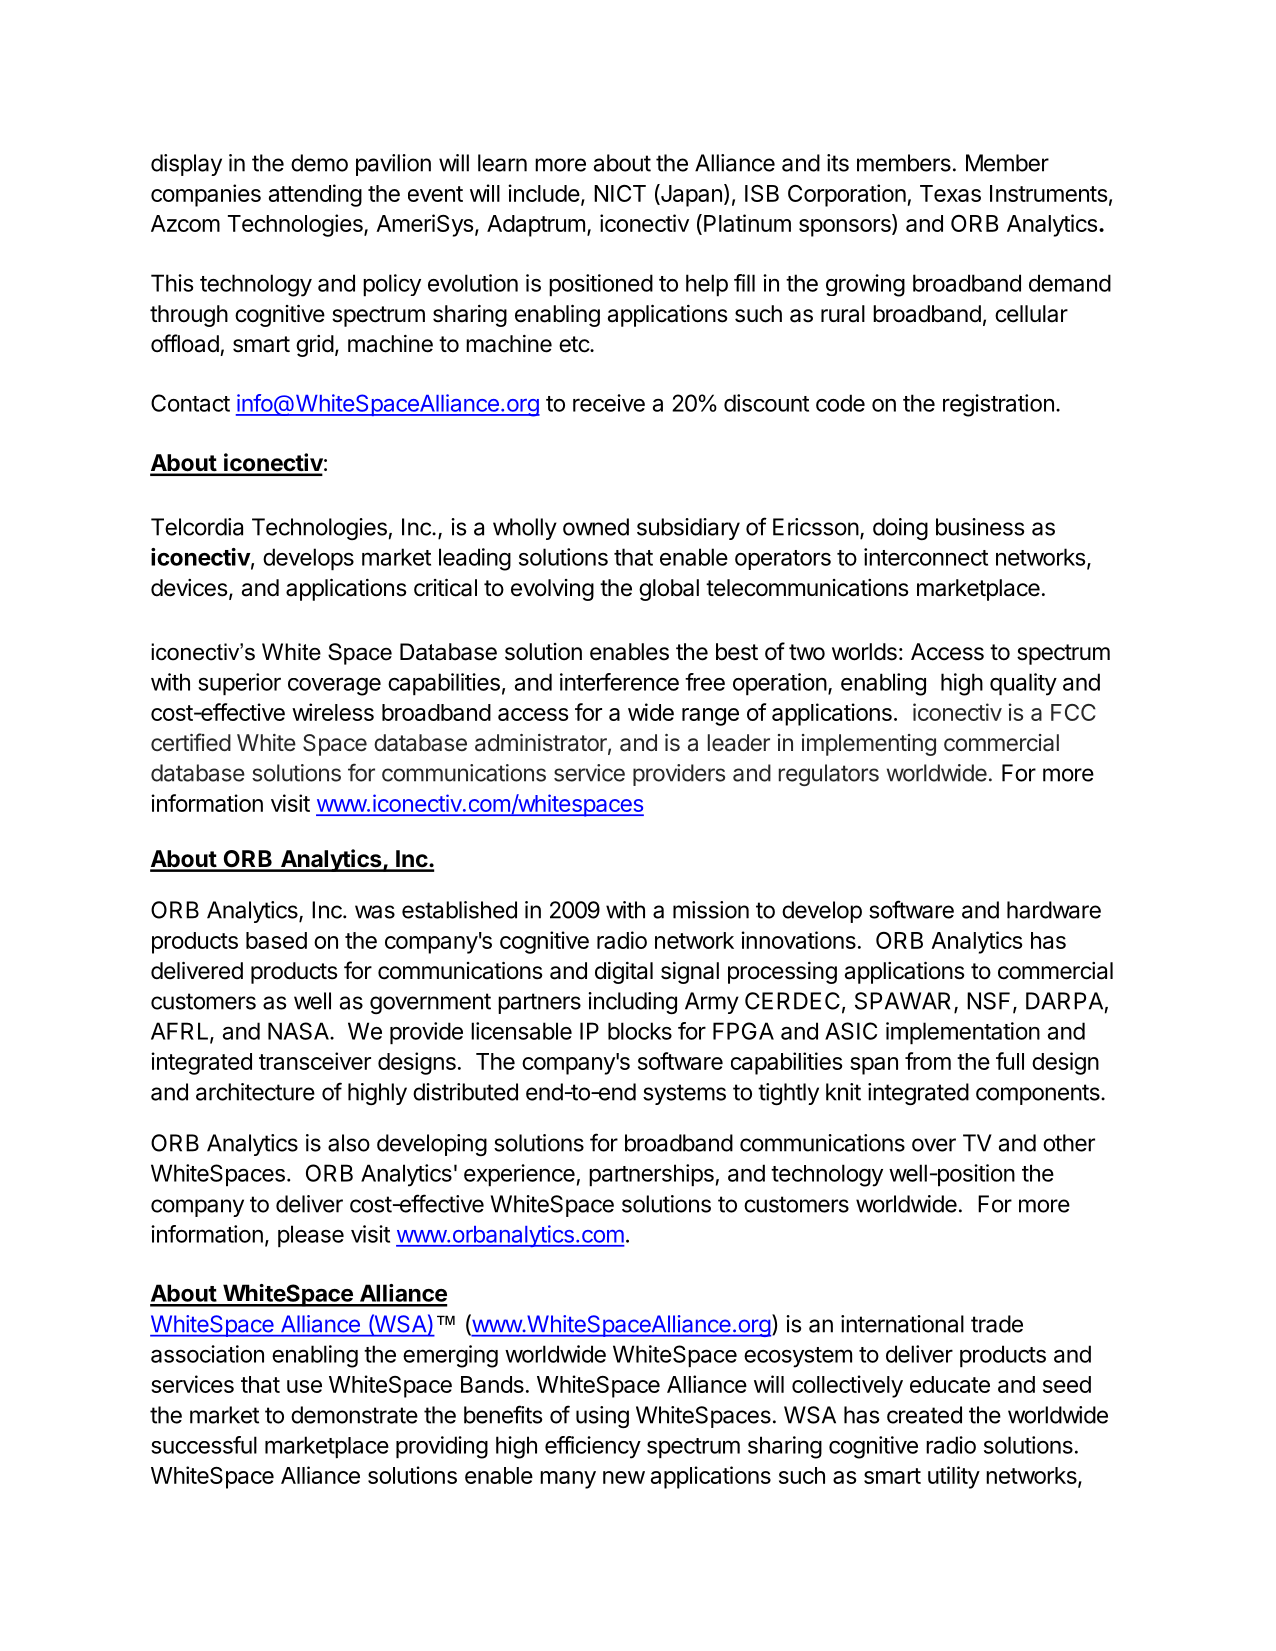 This screenshot has width=1276, height=1651. I want to click on efficiency, so click(593, 1447).
